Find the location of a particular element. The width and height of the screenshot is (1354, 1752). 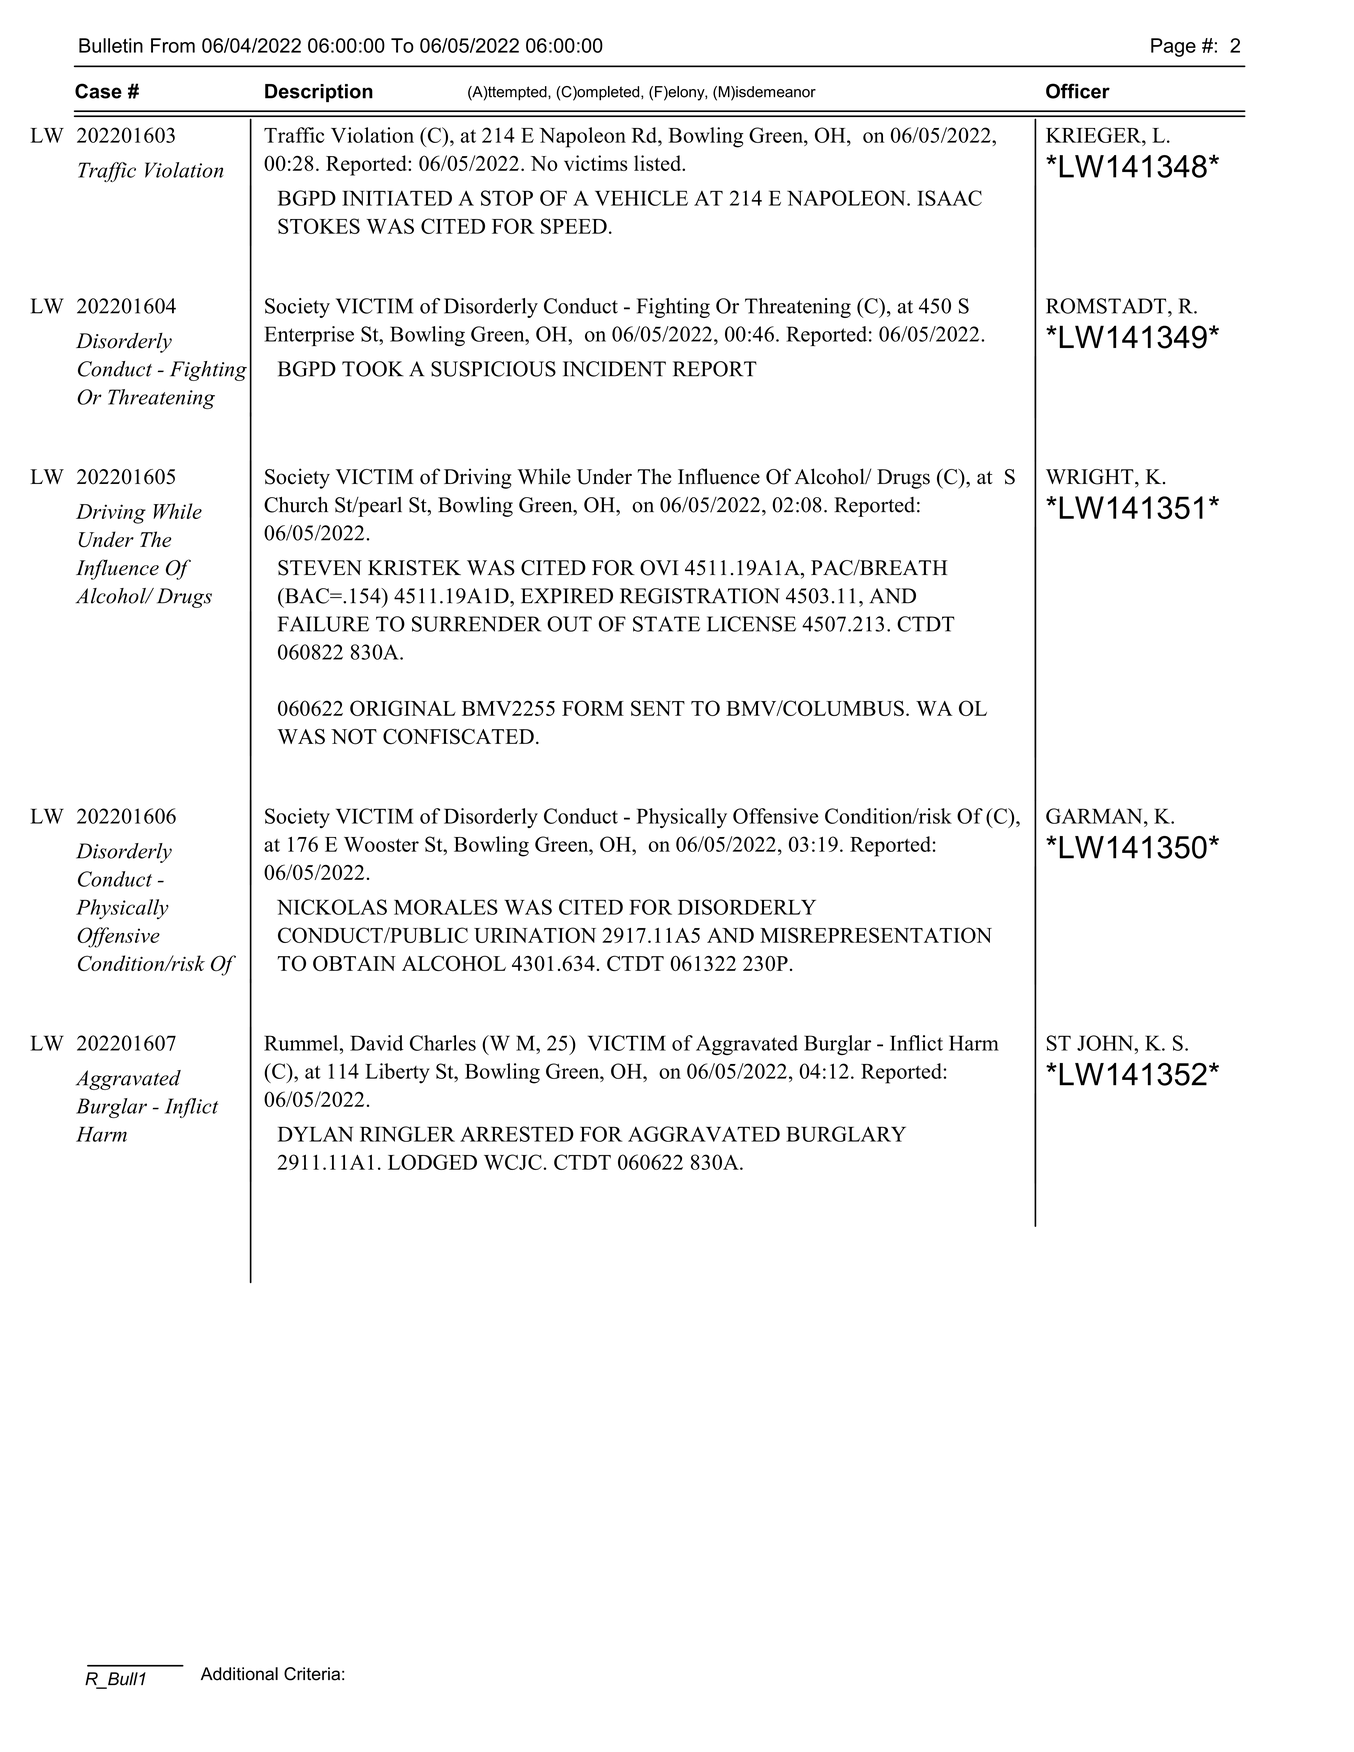

STATE is located at coordinates (666, 624).
